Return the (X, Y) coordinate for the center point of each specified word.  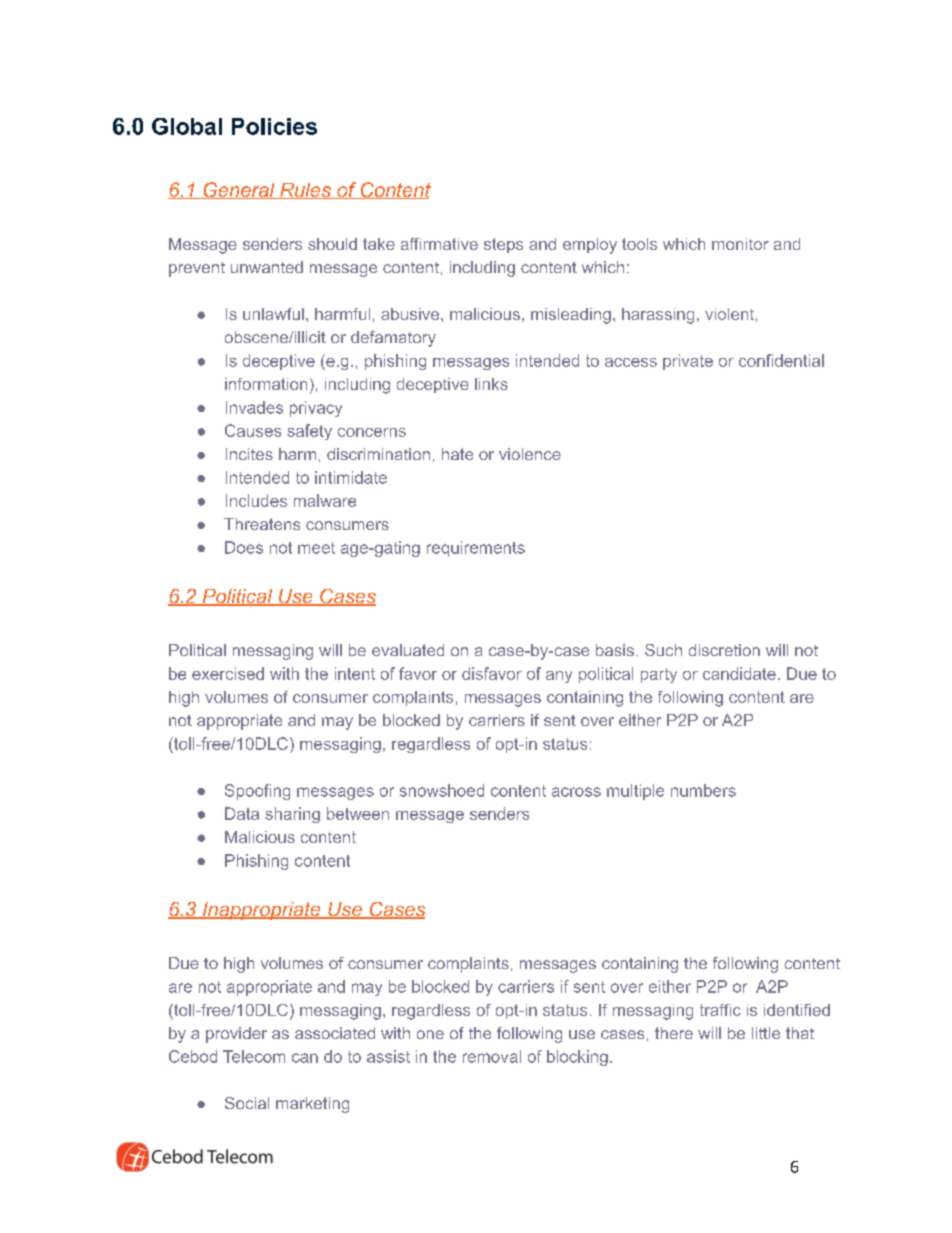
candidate (739, 673)
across (576, 792)
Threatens (262, 524)
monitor (740, 244)
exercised (228, 673)
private (688, 362)
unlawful (273, 314)
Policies (274, 126)
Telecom (254, 1056)
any (559, 677)
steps (503, 245)
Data (242, 813)
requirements (476, 549)
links (491, 384)
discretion (724, 650)
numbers (703, 790)
